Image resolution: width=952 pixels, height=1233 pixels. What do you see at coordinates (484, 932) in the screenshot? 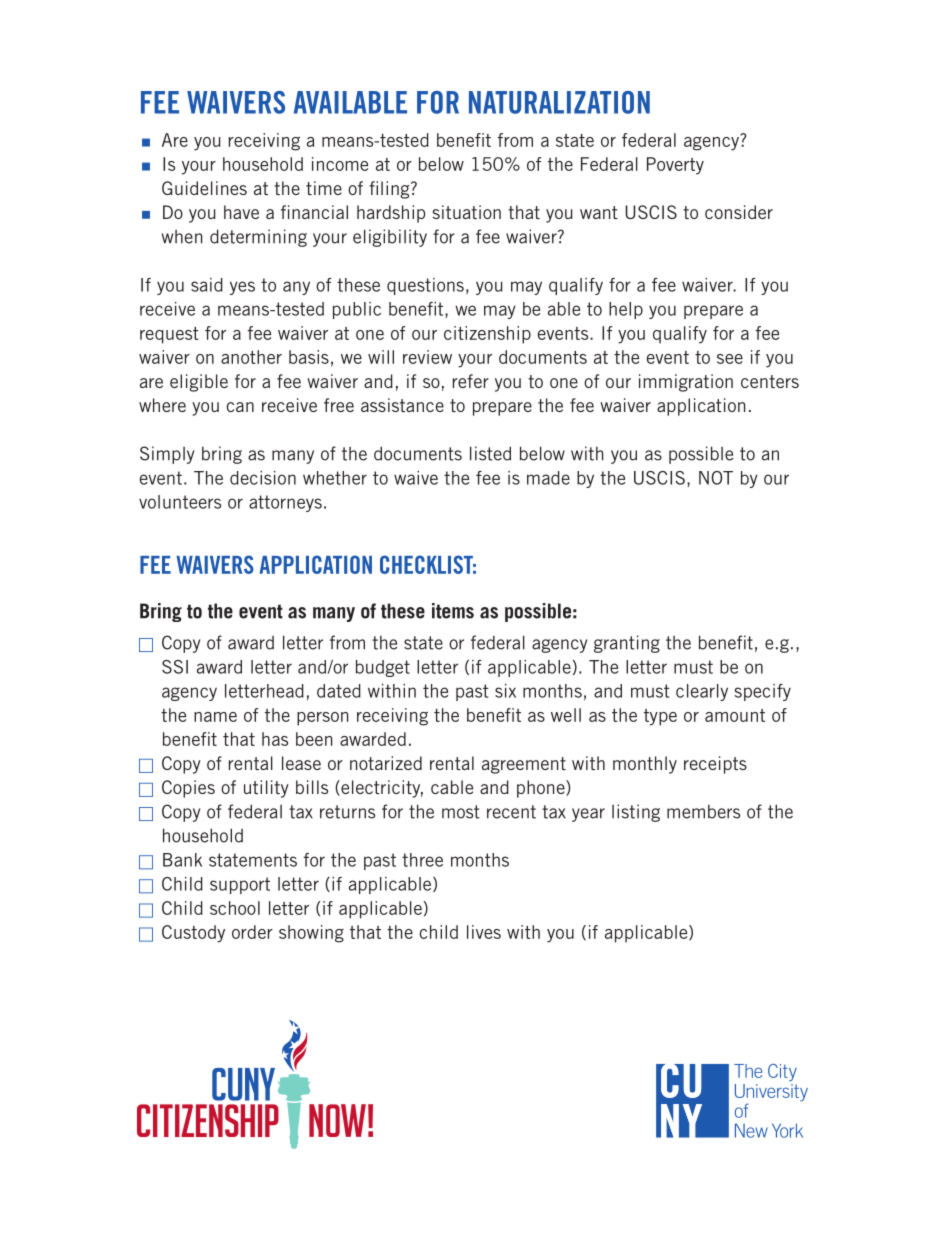
I see `lives` at bounding box center [484, 932].
